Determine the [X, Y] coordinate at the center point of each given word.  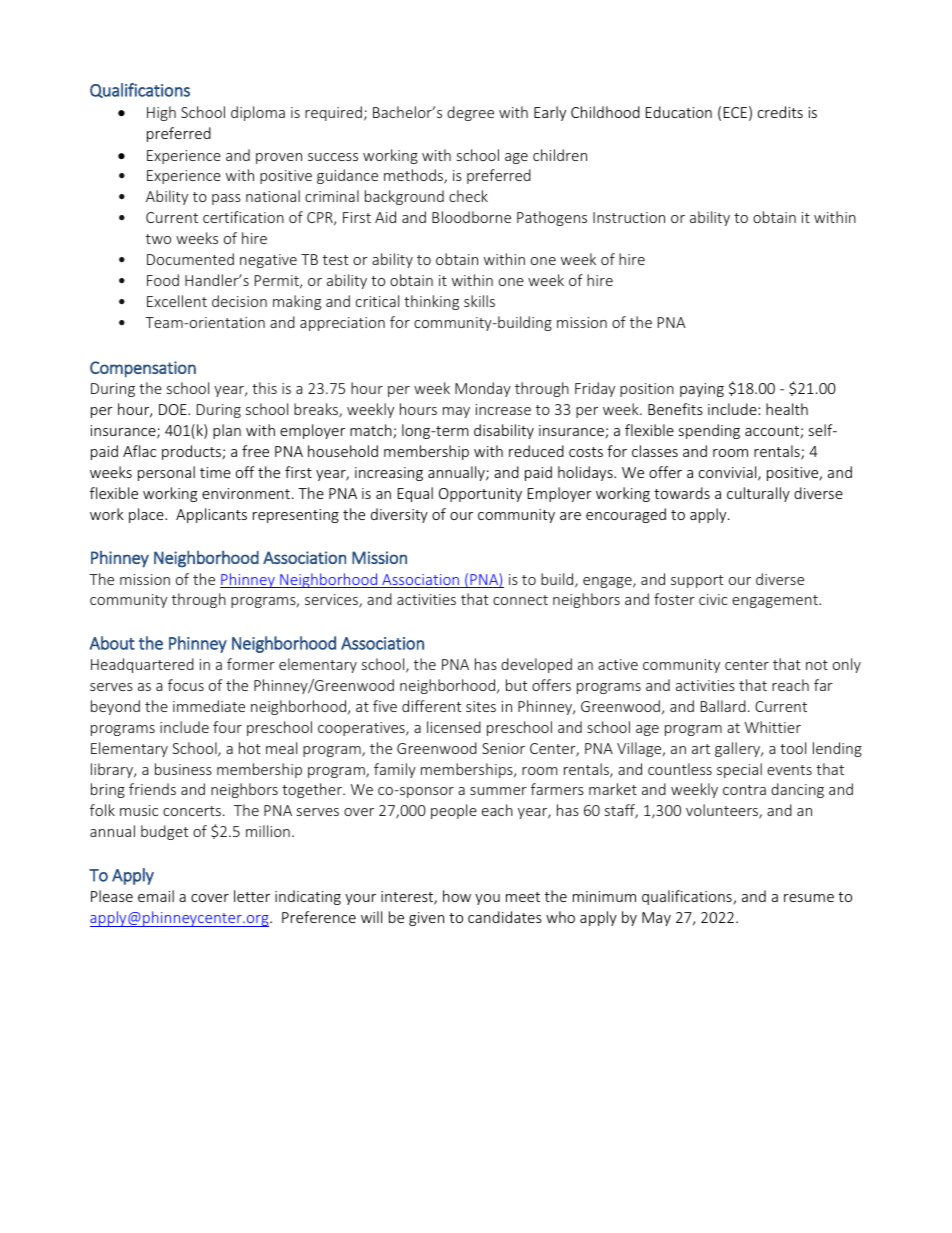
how [457, 896]
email [156, 896]
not [817, 665]
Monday [483, 389]
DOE [174, 409]
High [161, 113]
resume [809, 898]
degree [470, 113]
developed [536, 665]
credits [780, 112]
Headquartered [142, 665]
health [787, 409]
